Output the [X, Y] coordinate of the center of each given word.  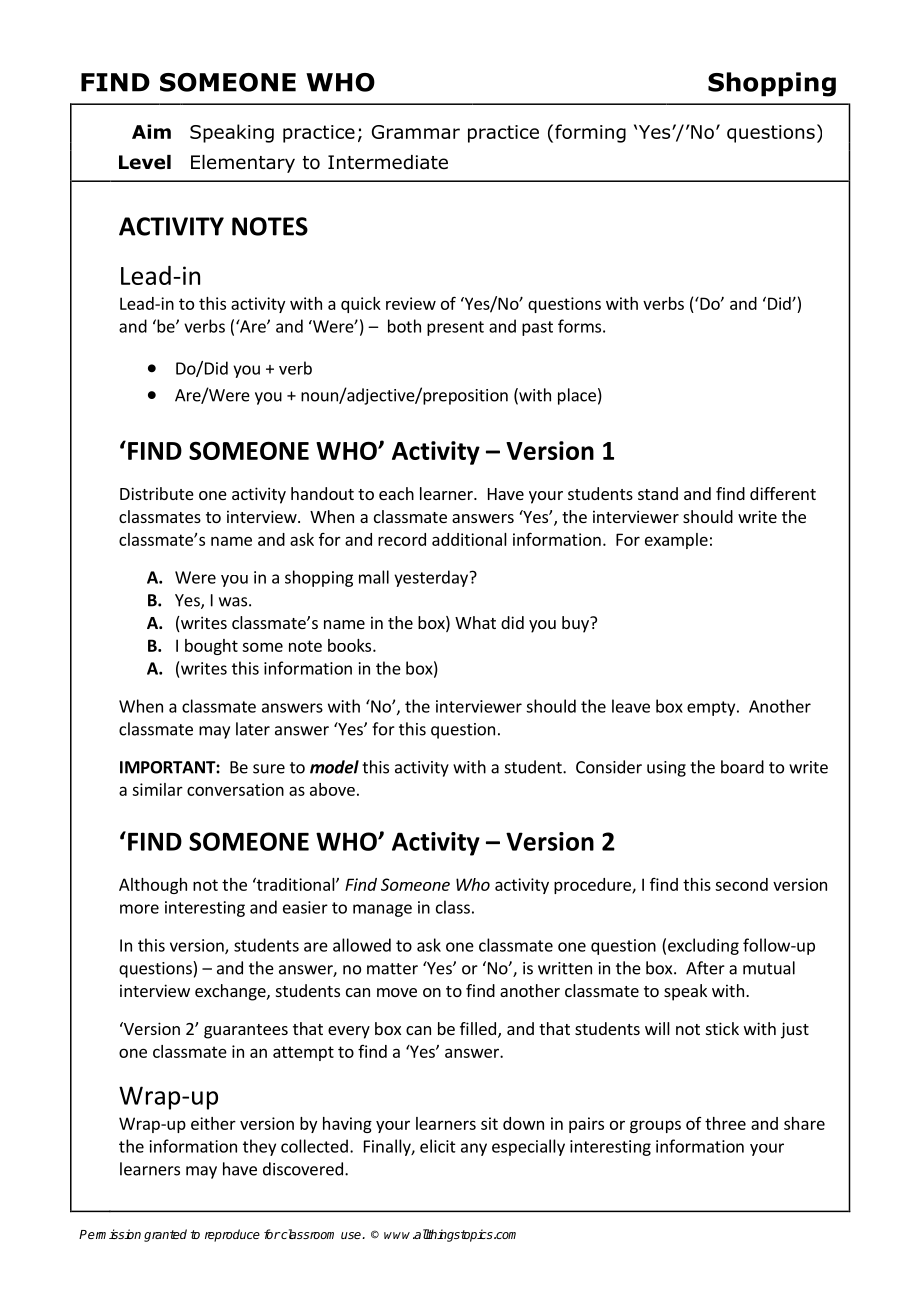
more [139, 909]
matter [392, 969]
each [396, 493]
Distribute [157, 493]
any [474, 1149]
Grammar [416, 132]
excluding [703, 946]
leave [631, 706]
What [475, 622]
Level [145, 162]
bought [211, 647]
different [783, 493]
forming [590, 133]
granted [165, 1235]
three [725, 1123]
